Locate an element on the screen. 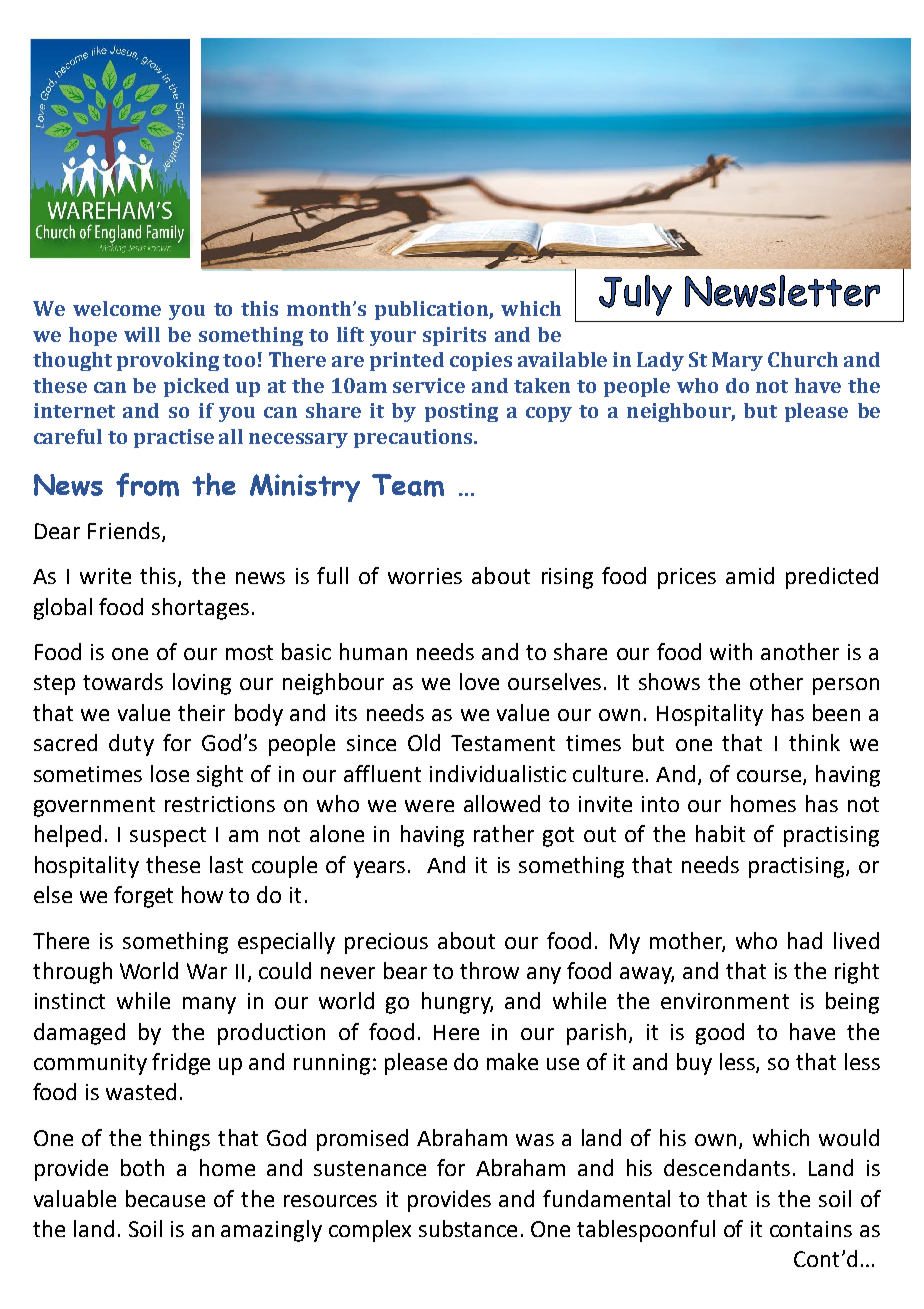 Image resolution: width=924 pixels, height=1309 pixels. environment is located at coordinates (725, 1001).
